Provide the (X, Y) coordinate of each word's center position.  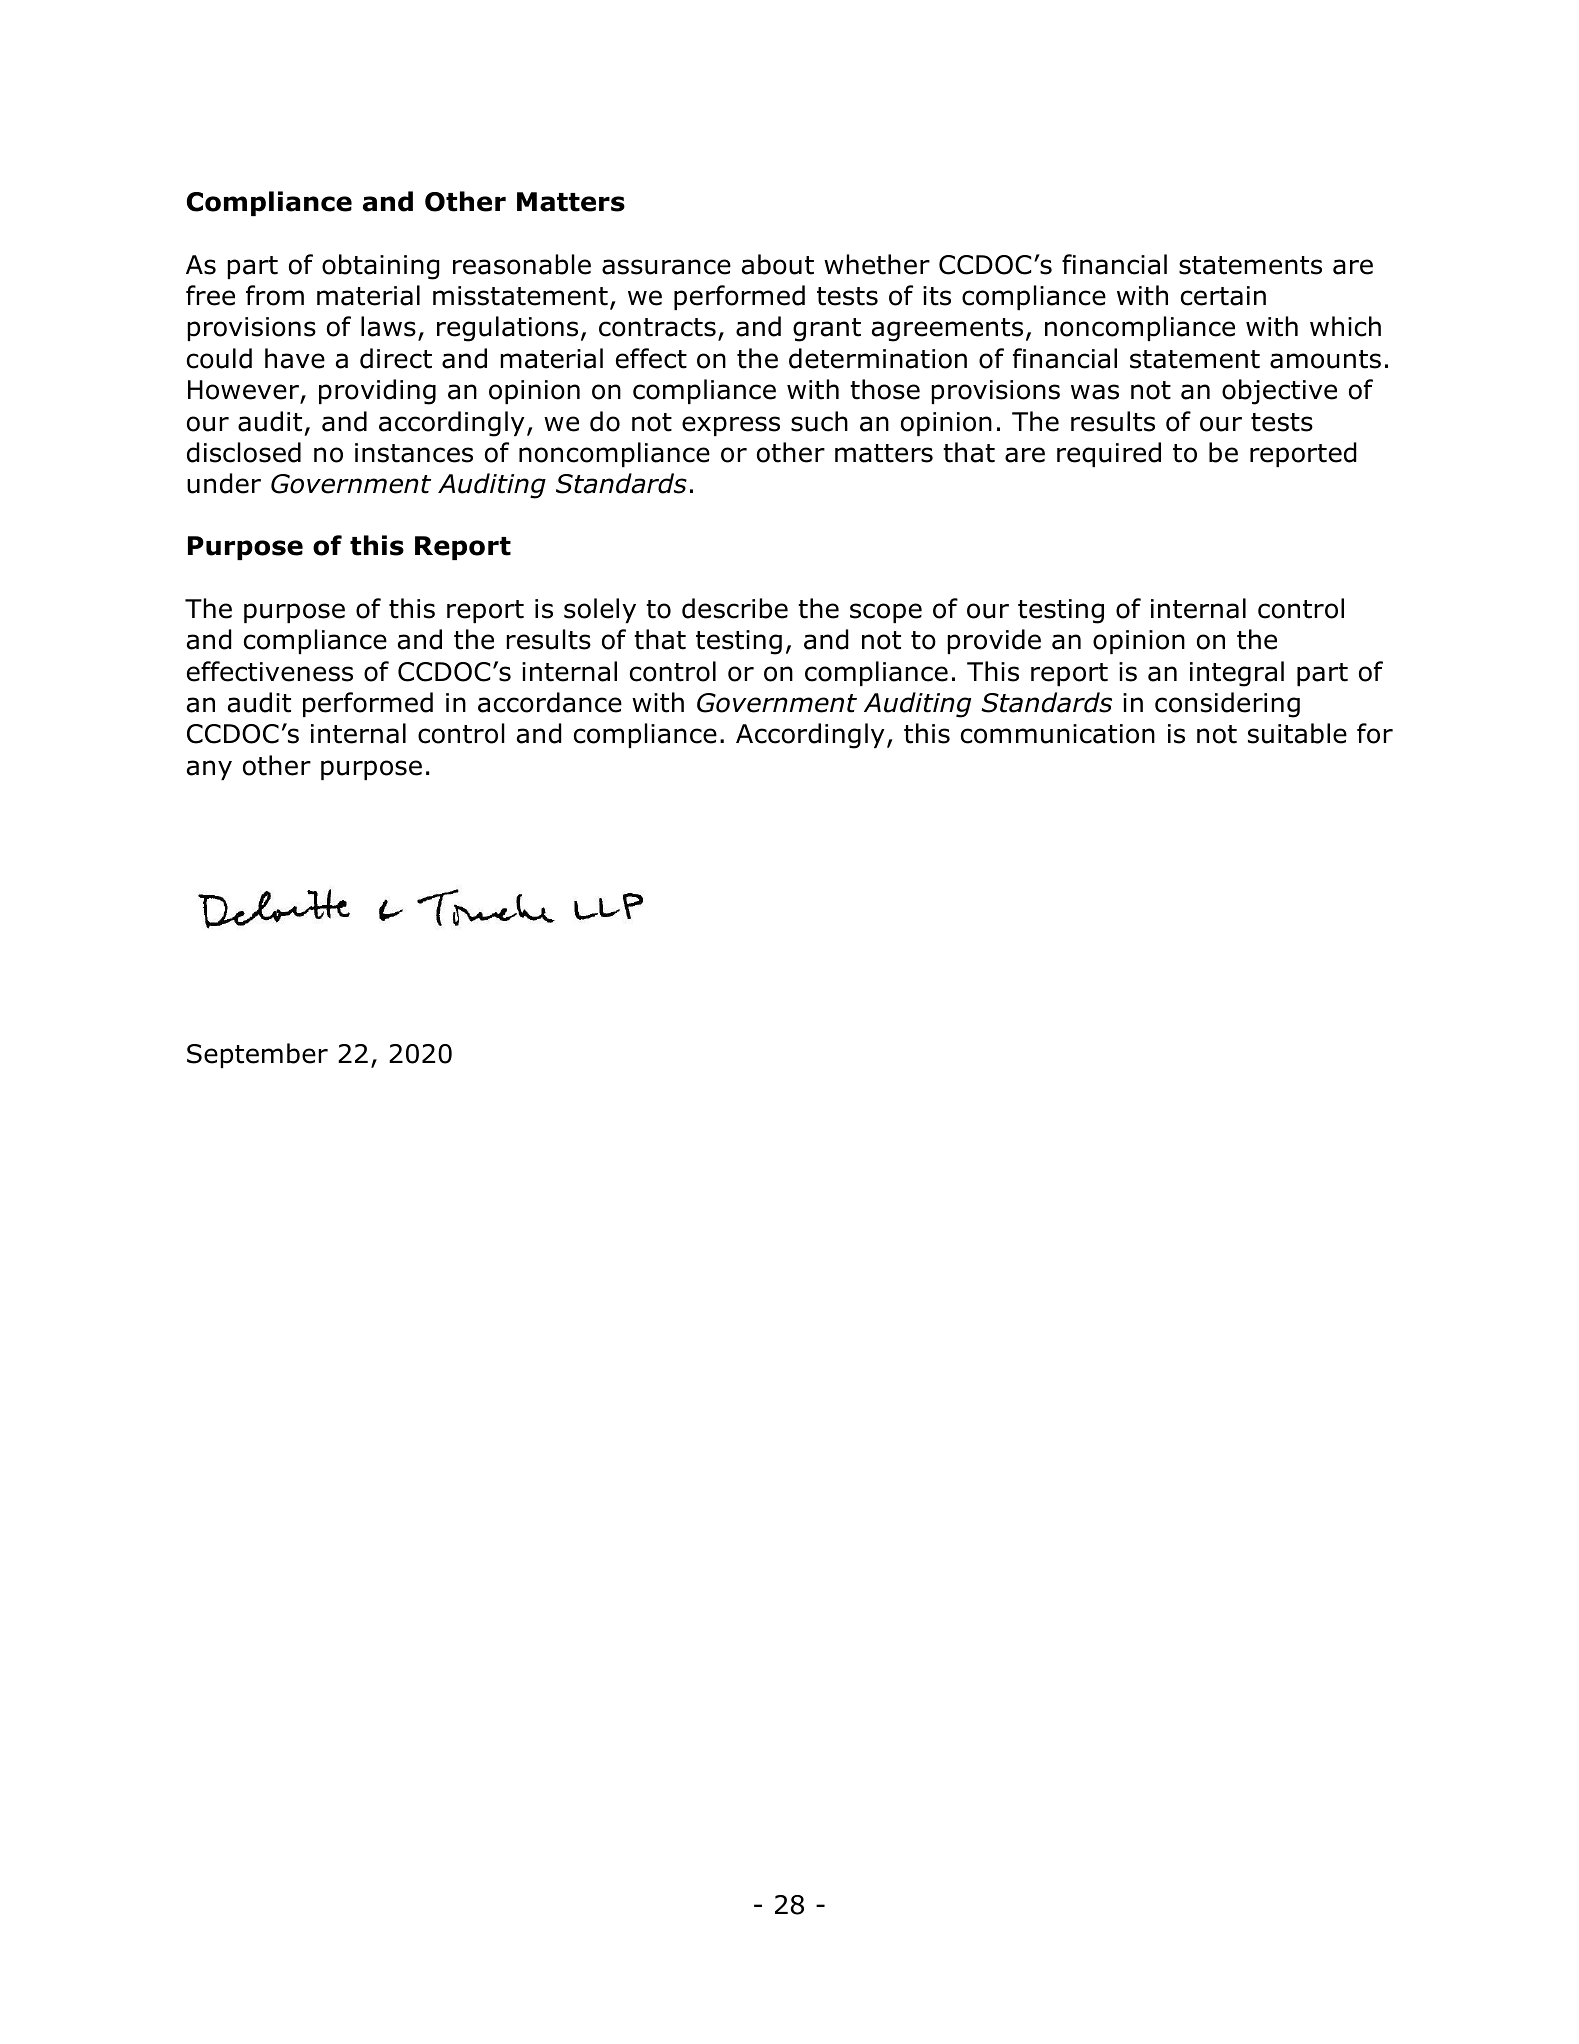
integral (1237, 674)
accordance (550, 702)
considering (1227, 705)
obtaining (380, 267)
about (778, 264)
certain (1223, 296)
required (1109, 454)
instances (414, 453)
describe (735, 608)
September (257, 1055)
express (731, 426)
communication (1058, 734)
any (209, 770)
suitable (1297, 733)
